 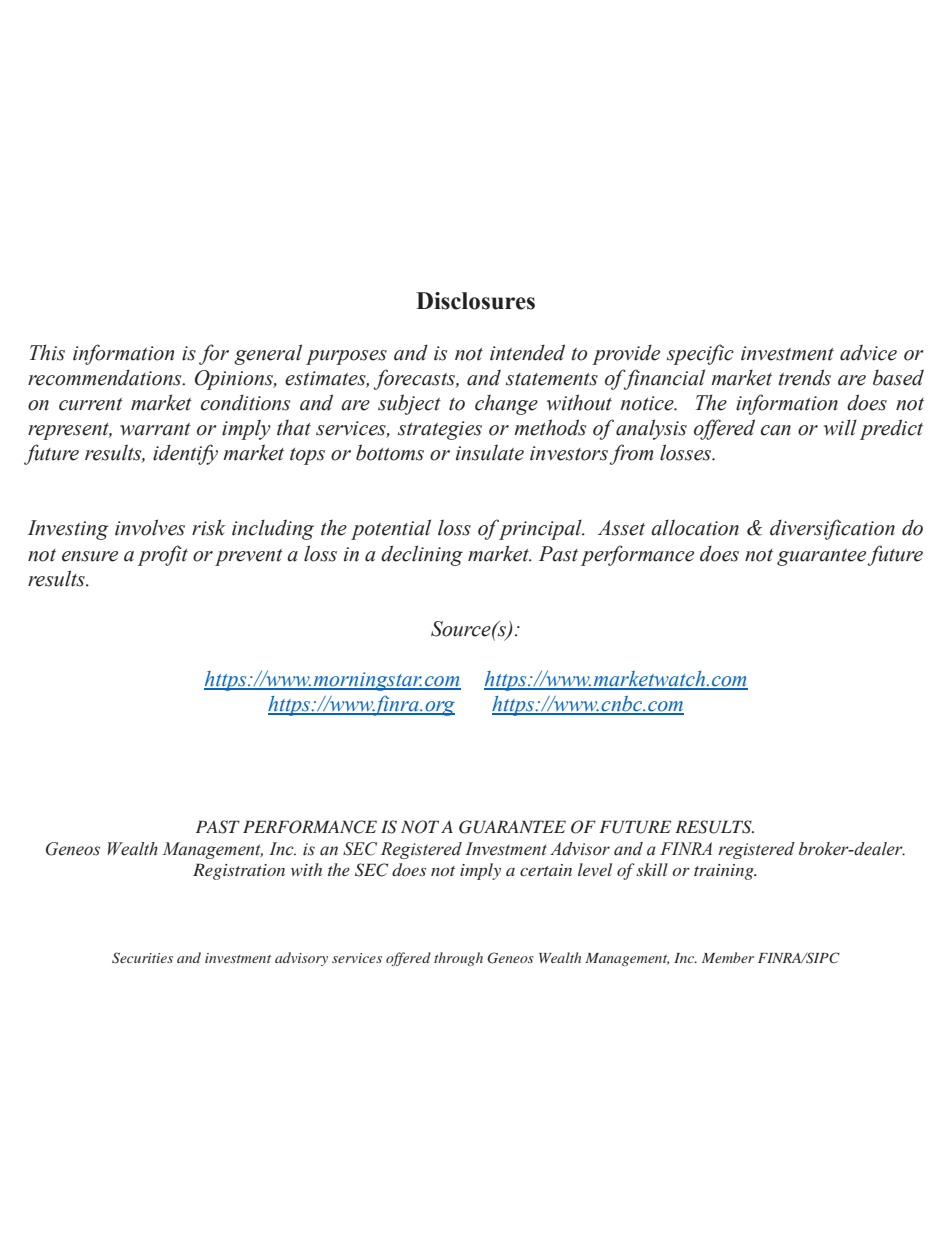 What do you see at coordinates (546, 870) in the screenshot?
I see `certain` at bounding box center [546, 870].
